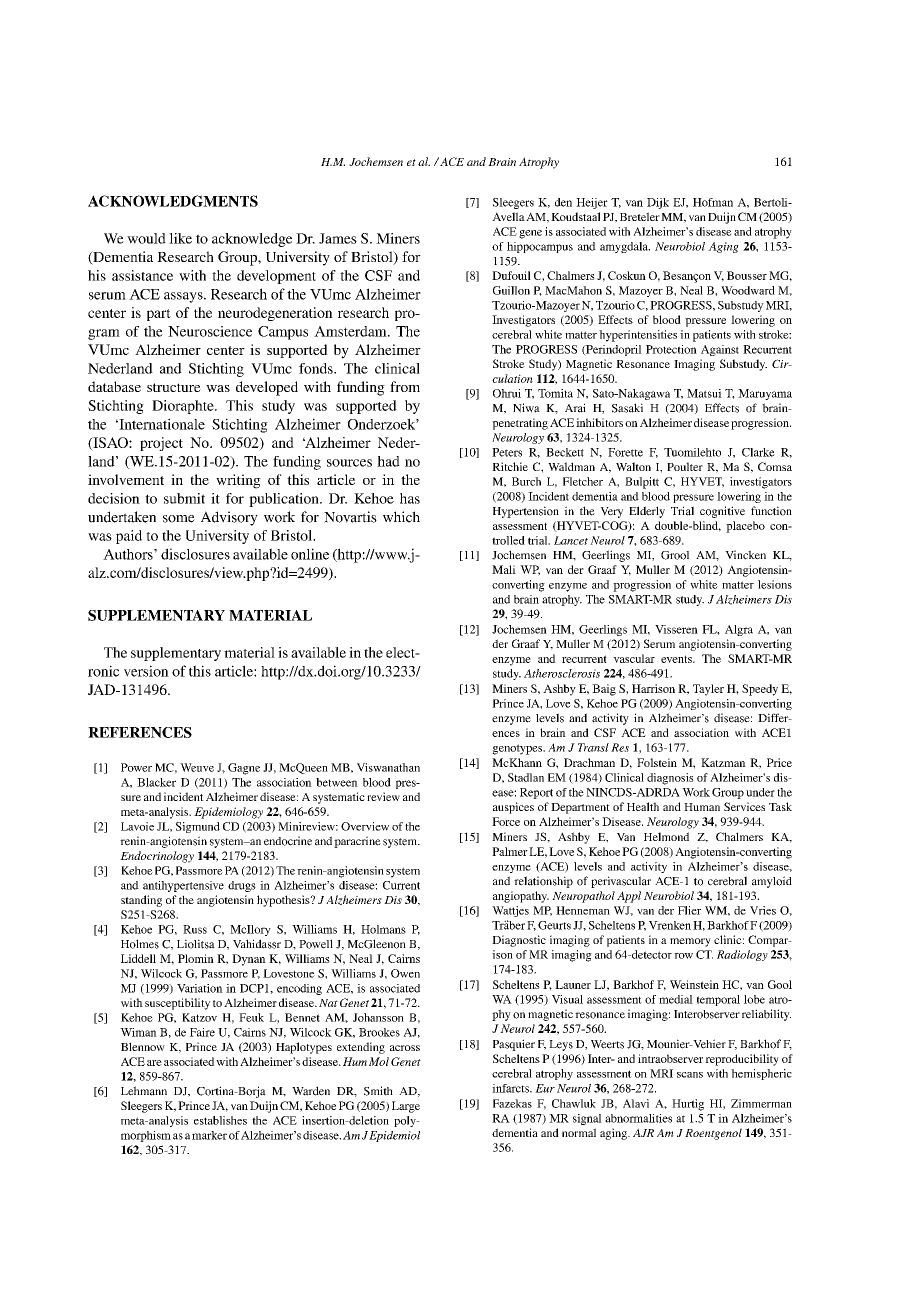 The width and height of the image is (924, 1308). Describe the element at coordinates (625, 247) in the image. I see `amygdala` at that location.
